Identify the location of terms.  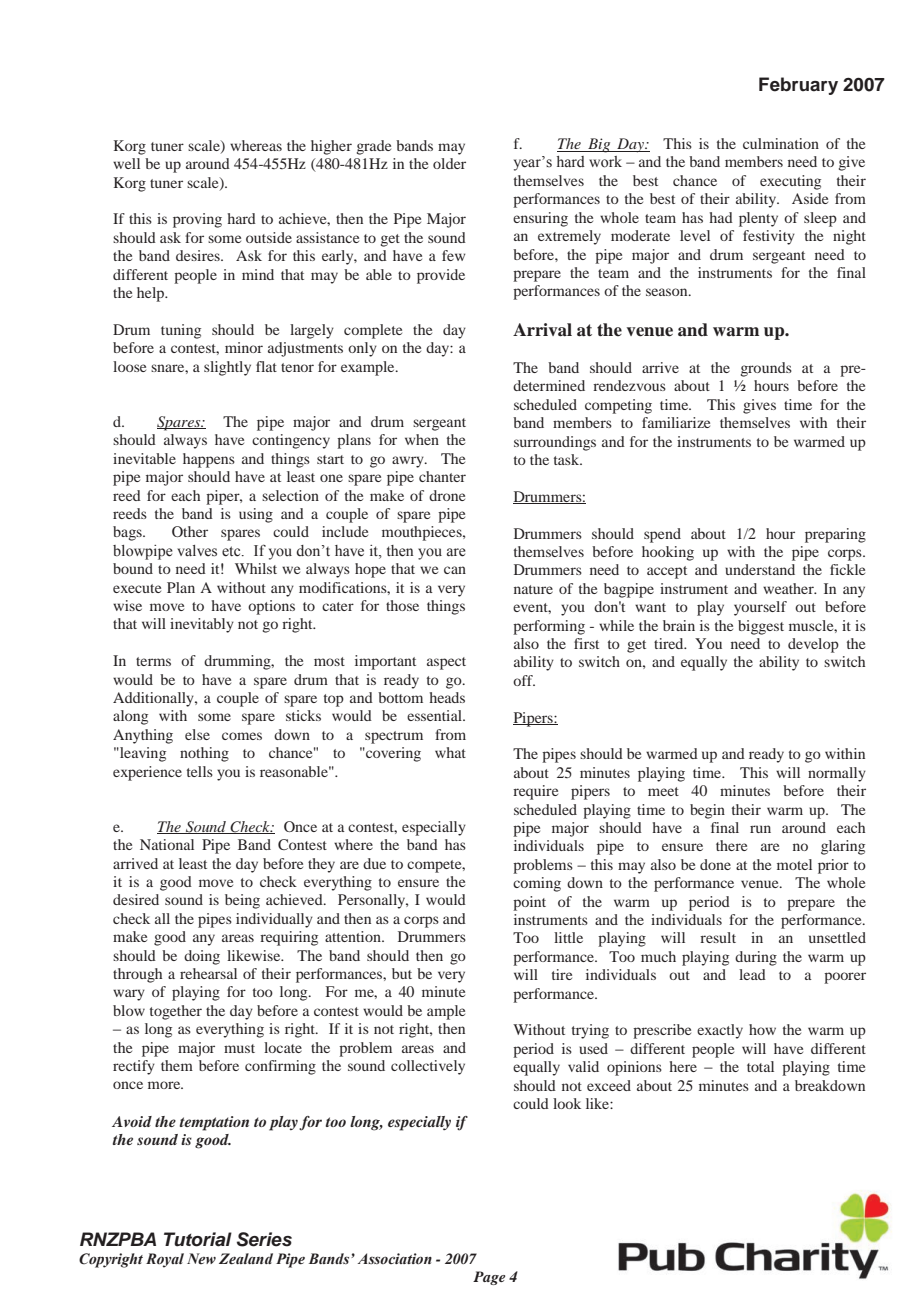
(153, 661).
